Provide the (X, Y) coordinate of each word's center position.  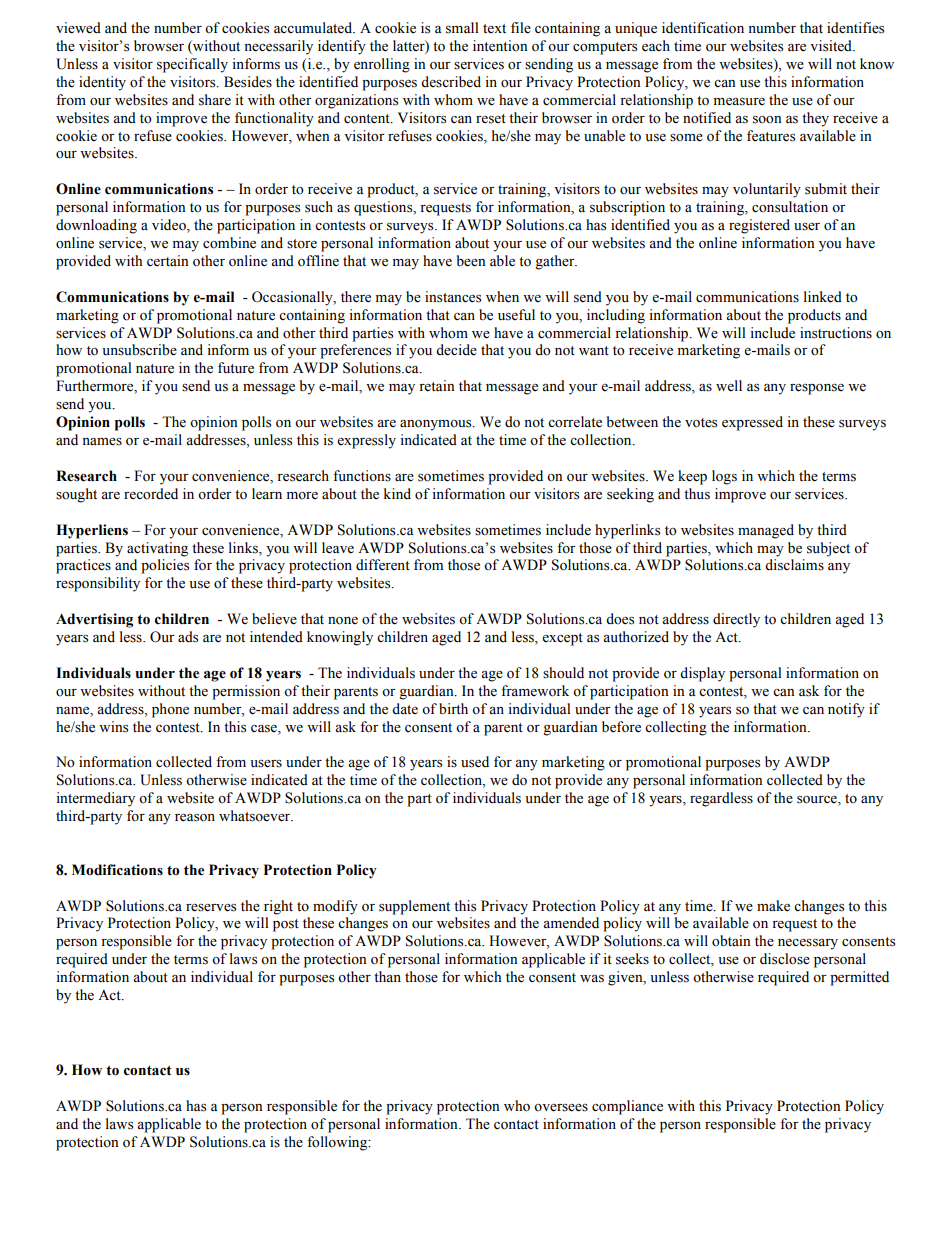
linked (823, 297)
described (451, 82)
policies (165, 566)
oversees (561, 1108)
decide (456, 350)
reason (195, 818)
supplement (414, 907)
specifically (192, 65)
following (338, 1143)
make (773, 906)
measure (739, 102)
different (383, 565)
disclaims (794, 565)
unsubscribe (139, 350)
